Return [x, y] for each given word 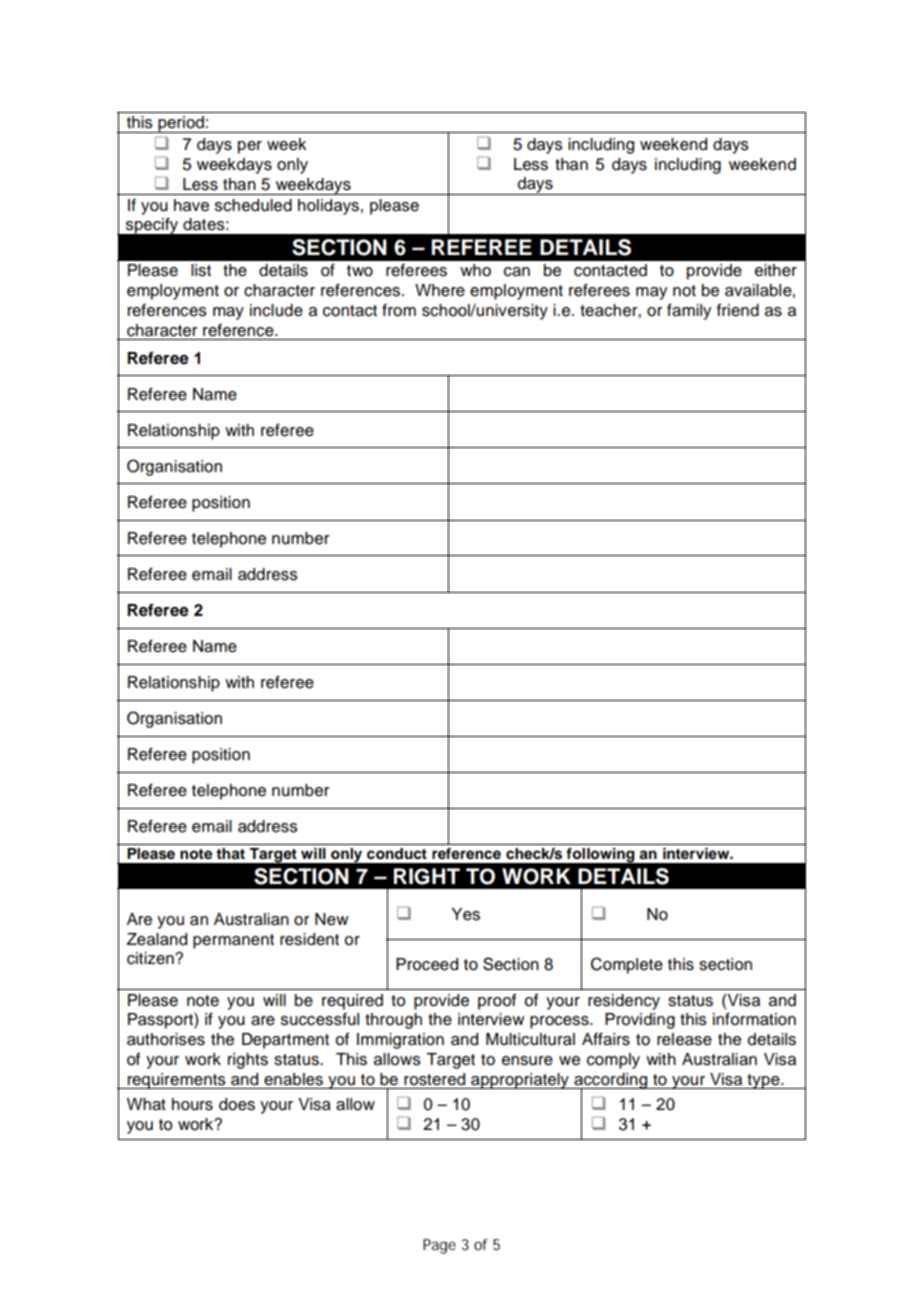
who [475, 270]
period [181, 124]
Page [439, 1246]
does [237, 1104]
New [331, 919]
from [399, 310]
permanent [233, 941]
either [776, 270]
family [689, 311]
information [754, 1019]
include [276, 310]
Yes [465, 914]
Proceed [427, 964]
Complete [627, 965]
